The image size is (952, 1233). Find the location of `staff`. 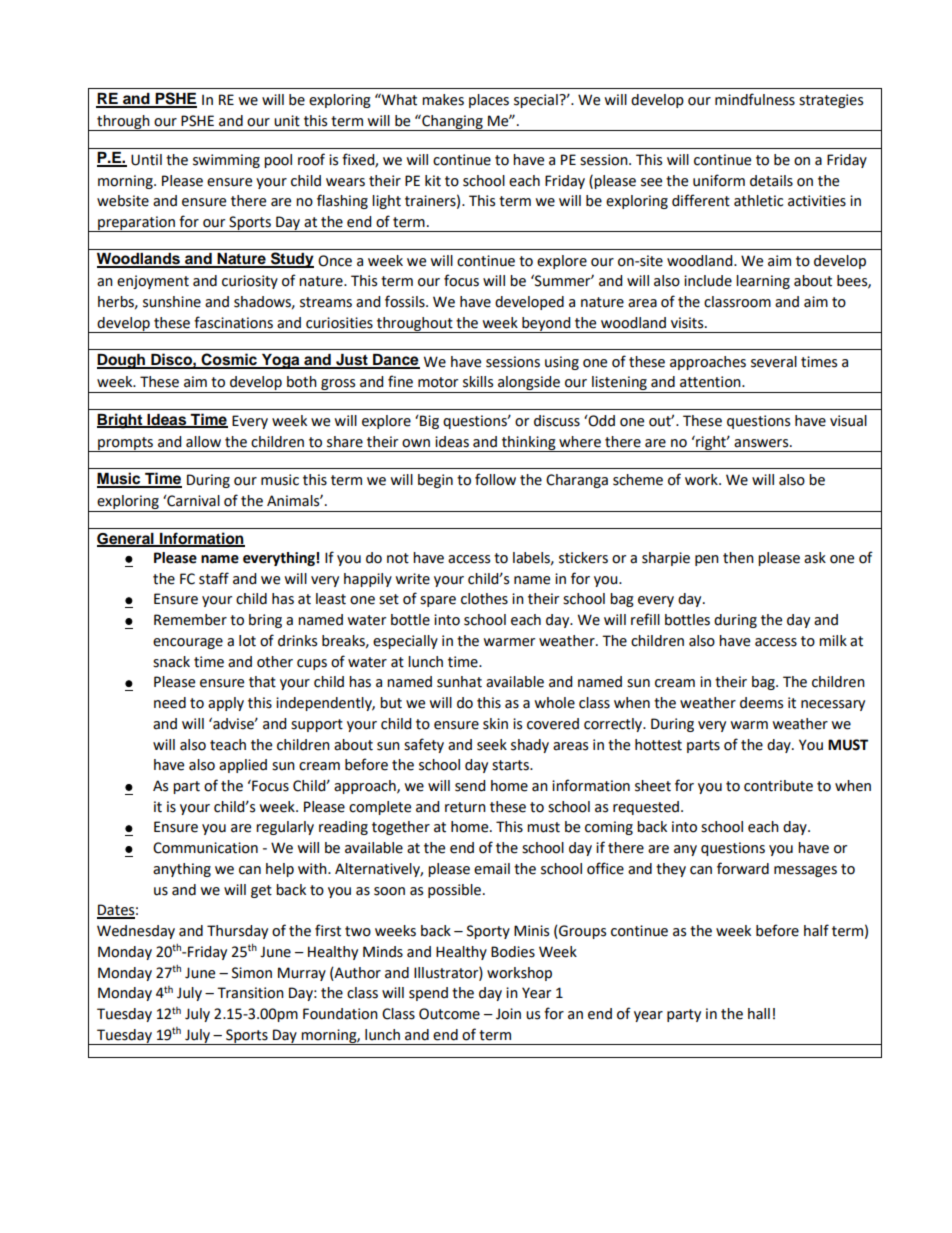

staff is located at coordinates (214, 578).
